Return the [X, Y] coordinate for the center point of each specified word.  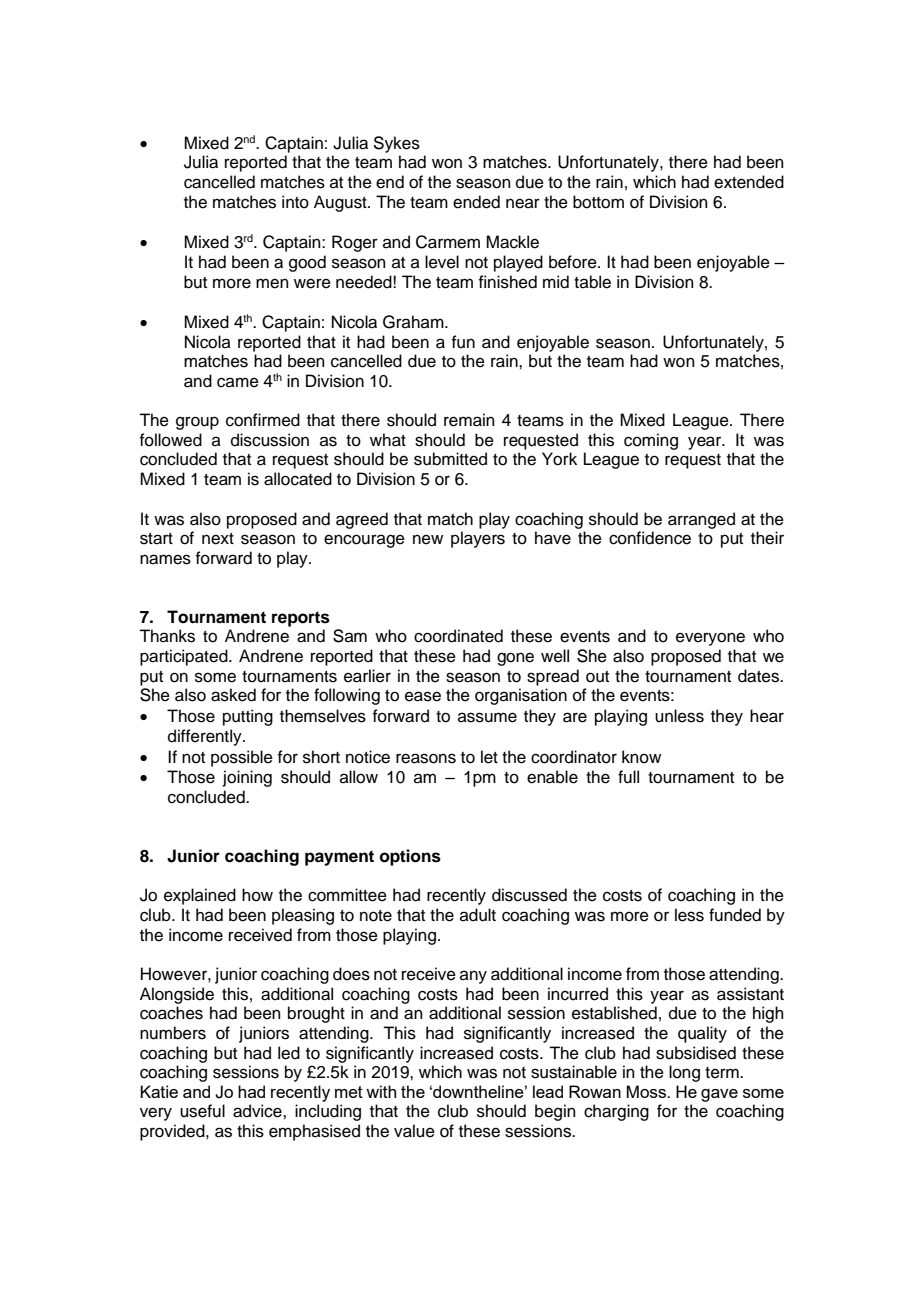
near [523, 203]
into [295, 202]
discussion [270, 440]
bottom [598, 202]
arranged [701, 520]
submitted [450, 459]
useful [202, 1111]
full [628, 777]
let [489, 757]
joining [247, 778]
